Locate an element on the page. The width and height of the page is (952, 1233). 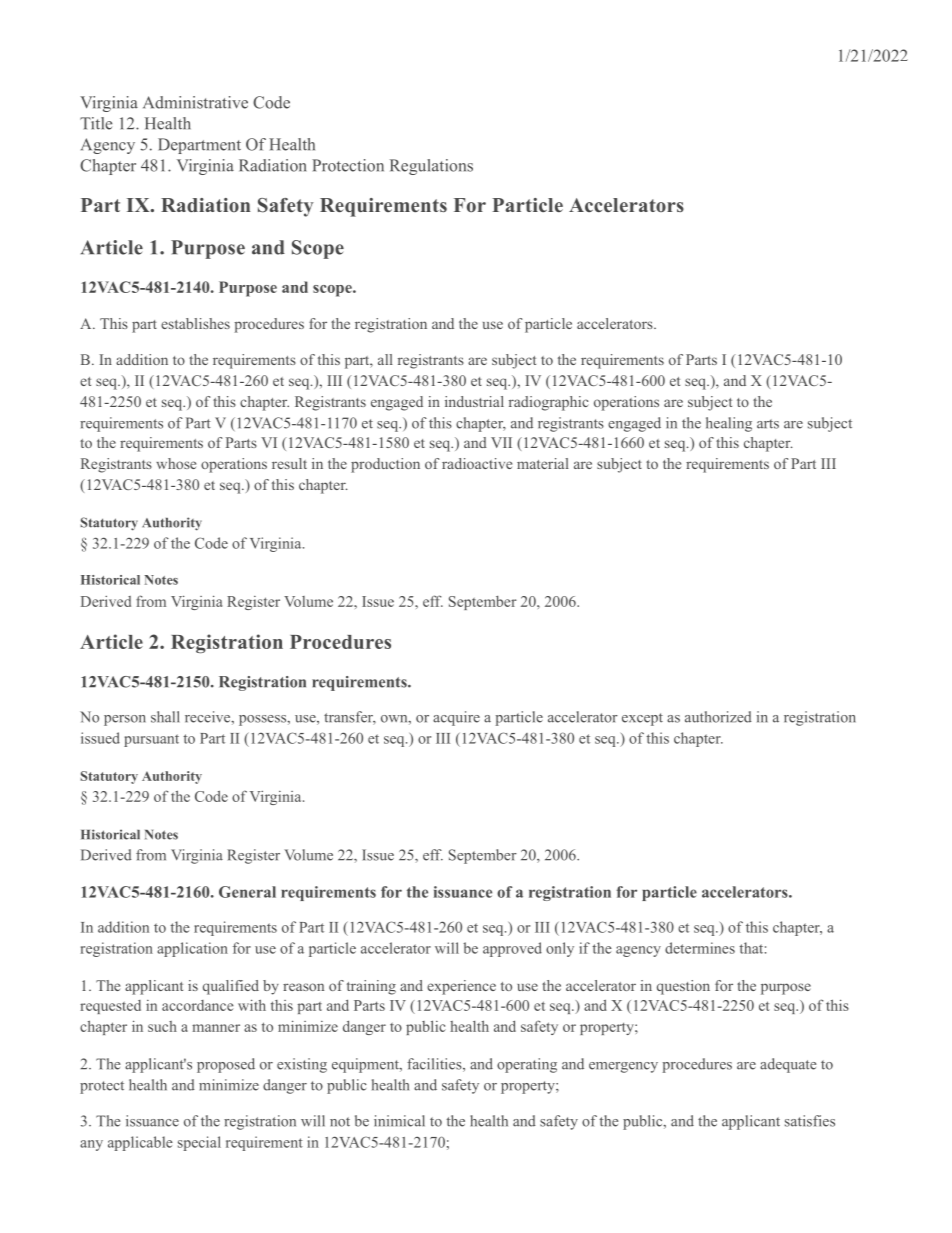
authorized is located at coordinates (718, 717).
